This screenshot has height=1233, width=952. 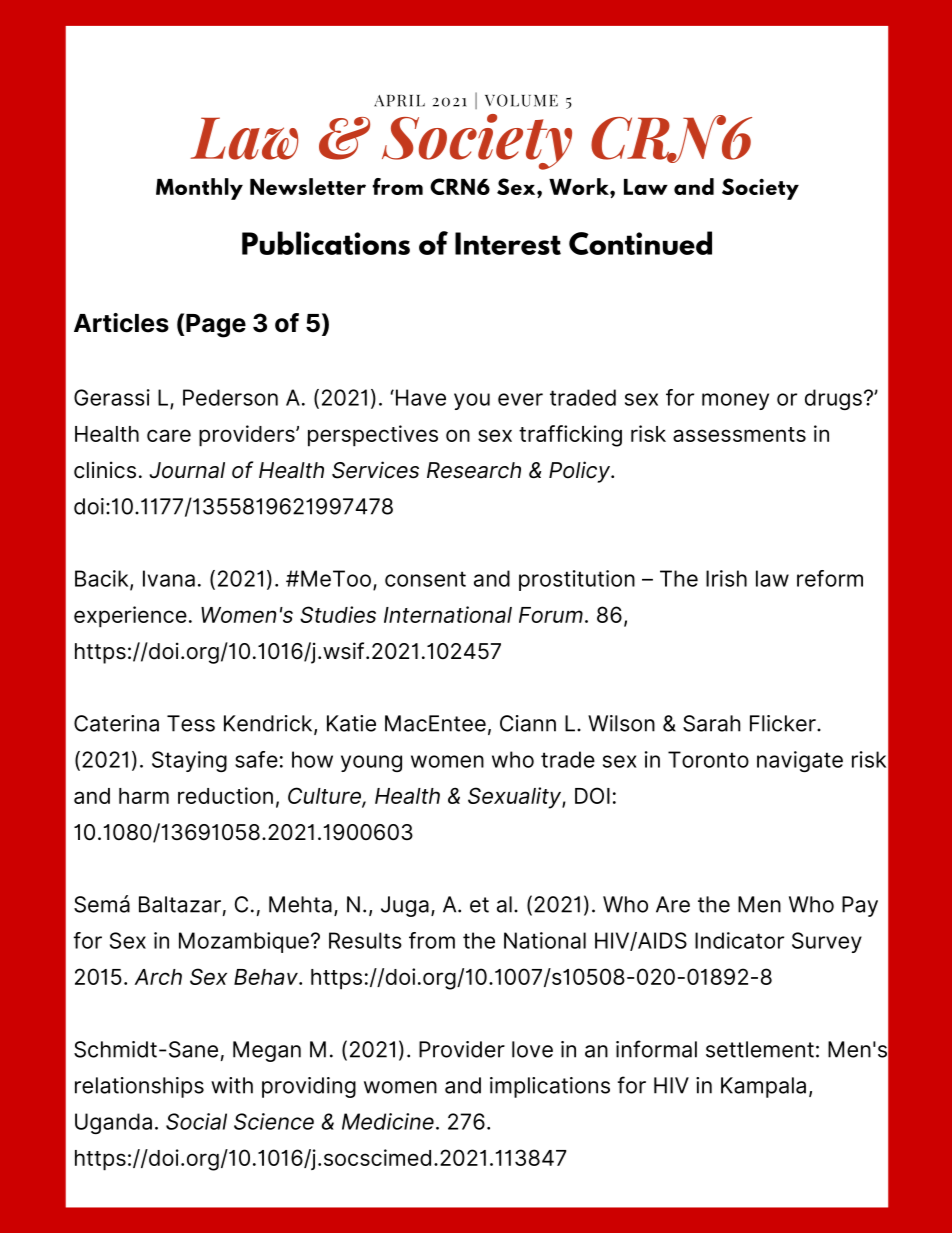 What do you see at coordinates (520, 399) in the screenshot?
I see `ever` at bounding box center [520, 399].
